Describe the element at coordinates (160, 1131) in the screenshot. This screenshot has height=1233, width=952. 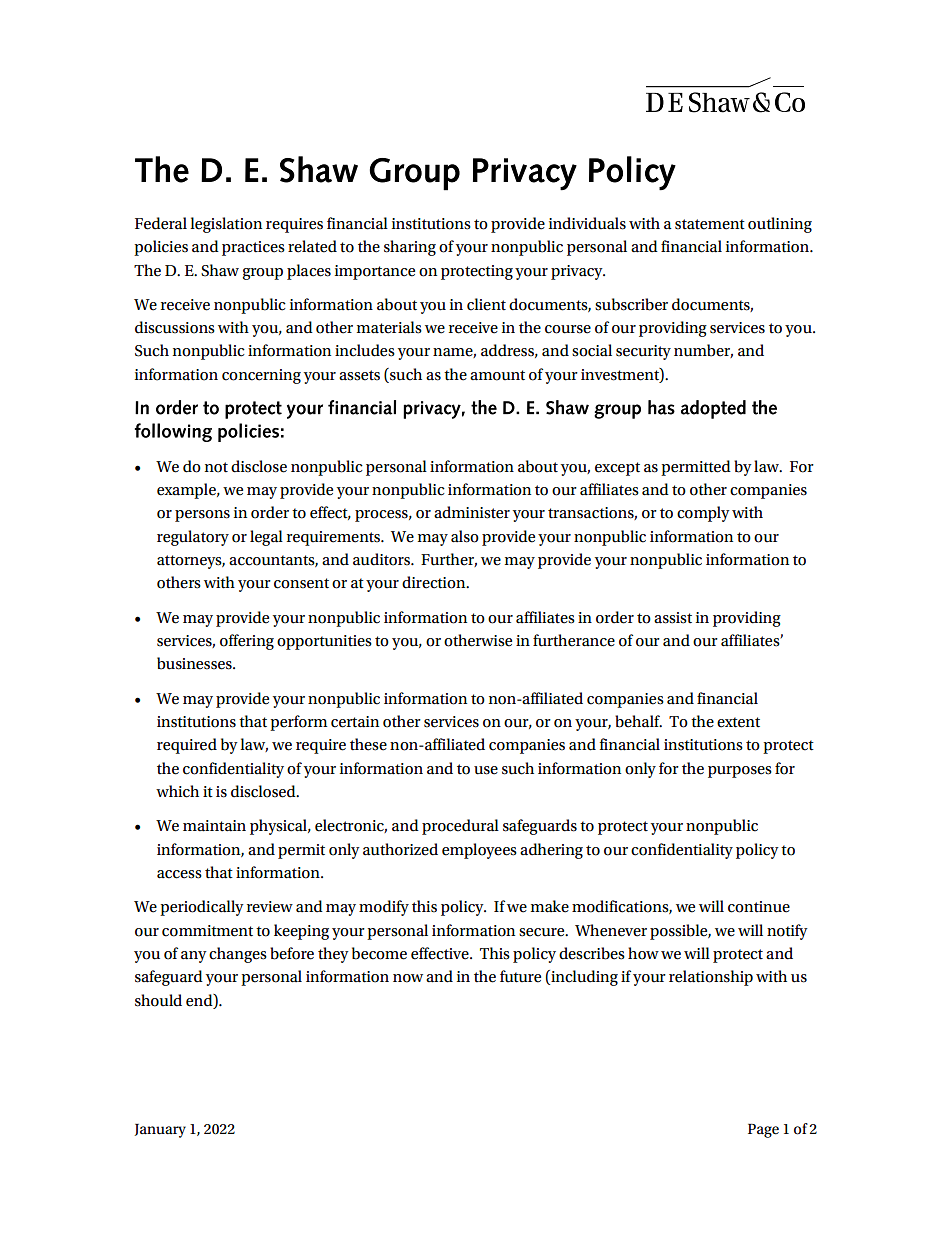
I see `January` at that location.
